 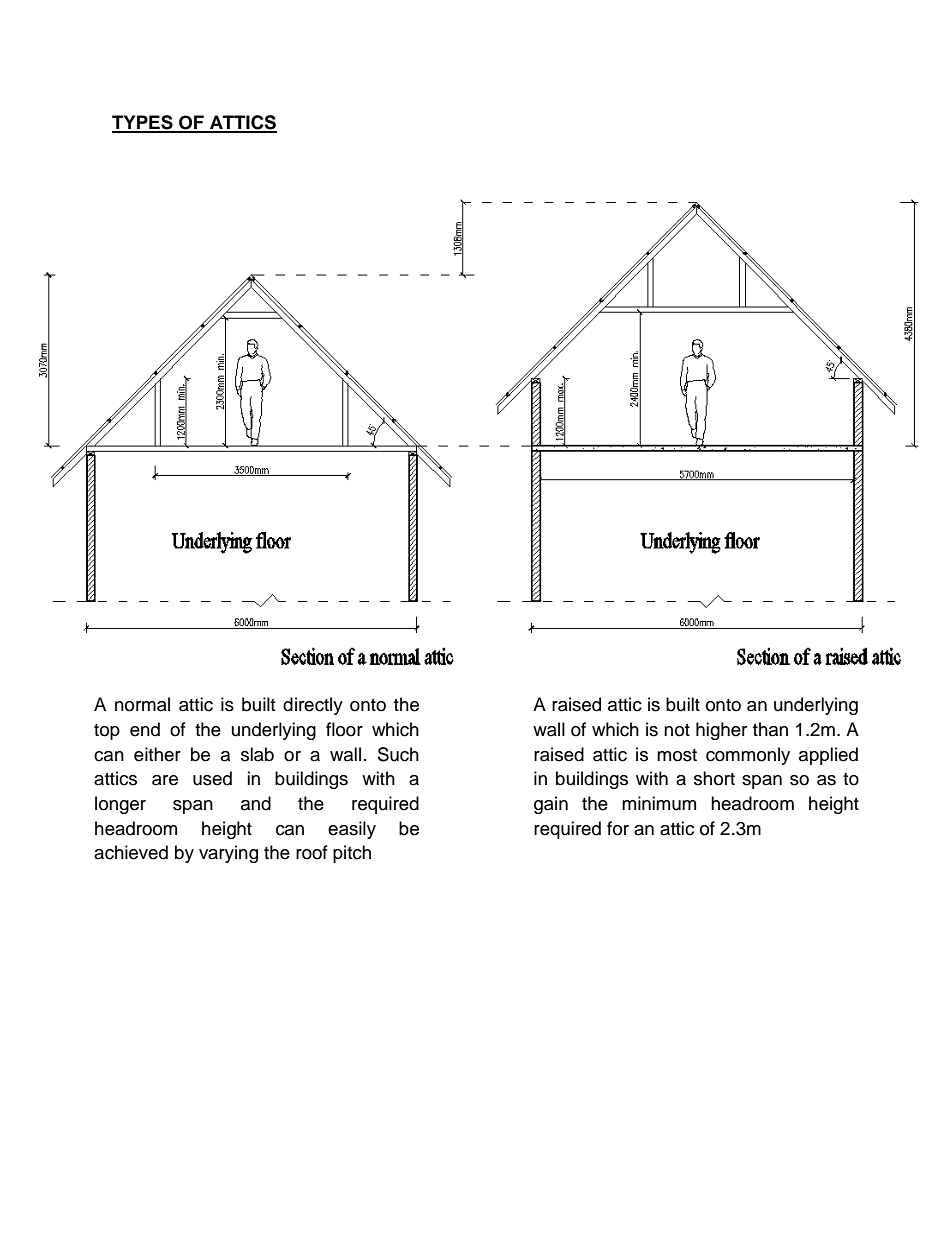 What do you see at coordinates (142, 704) in the screenshot?
I see `normal` at bounding box center [142, 704].
